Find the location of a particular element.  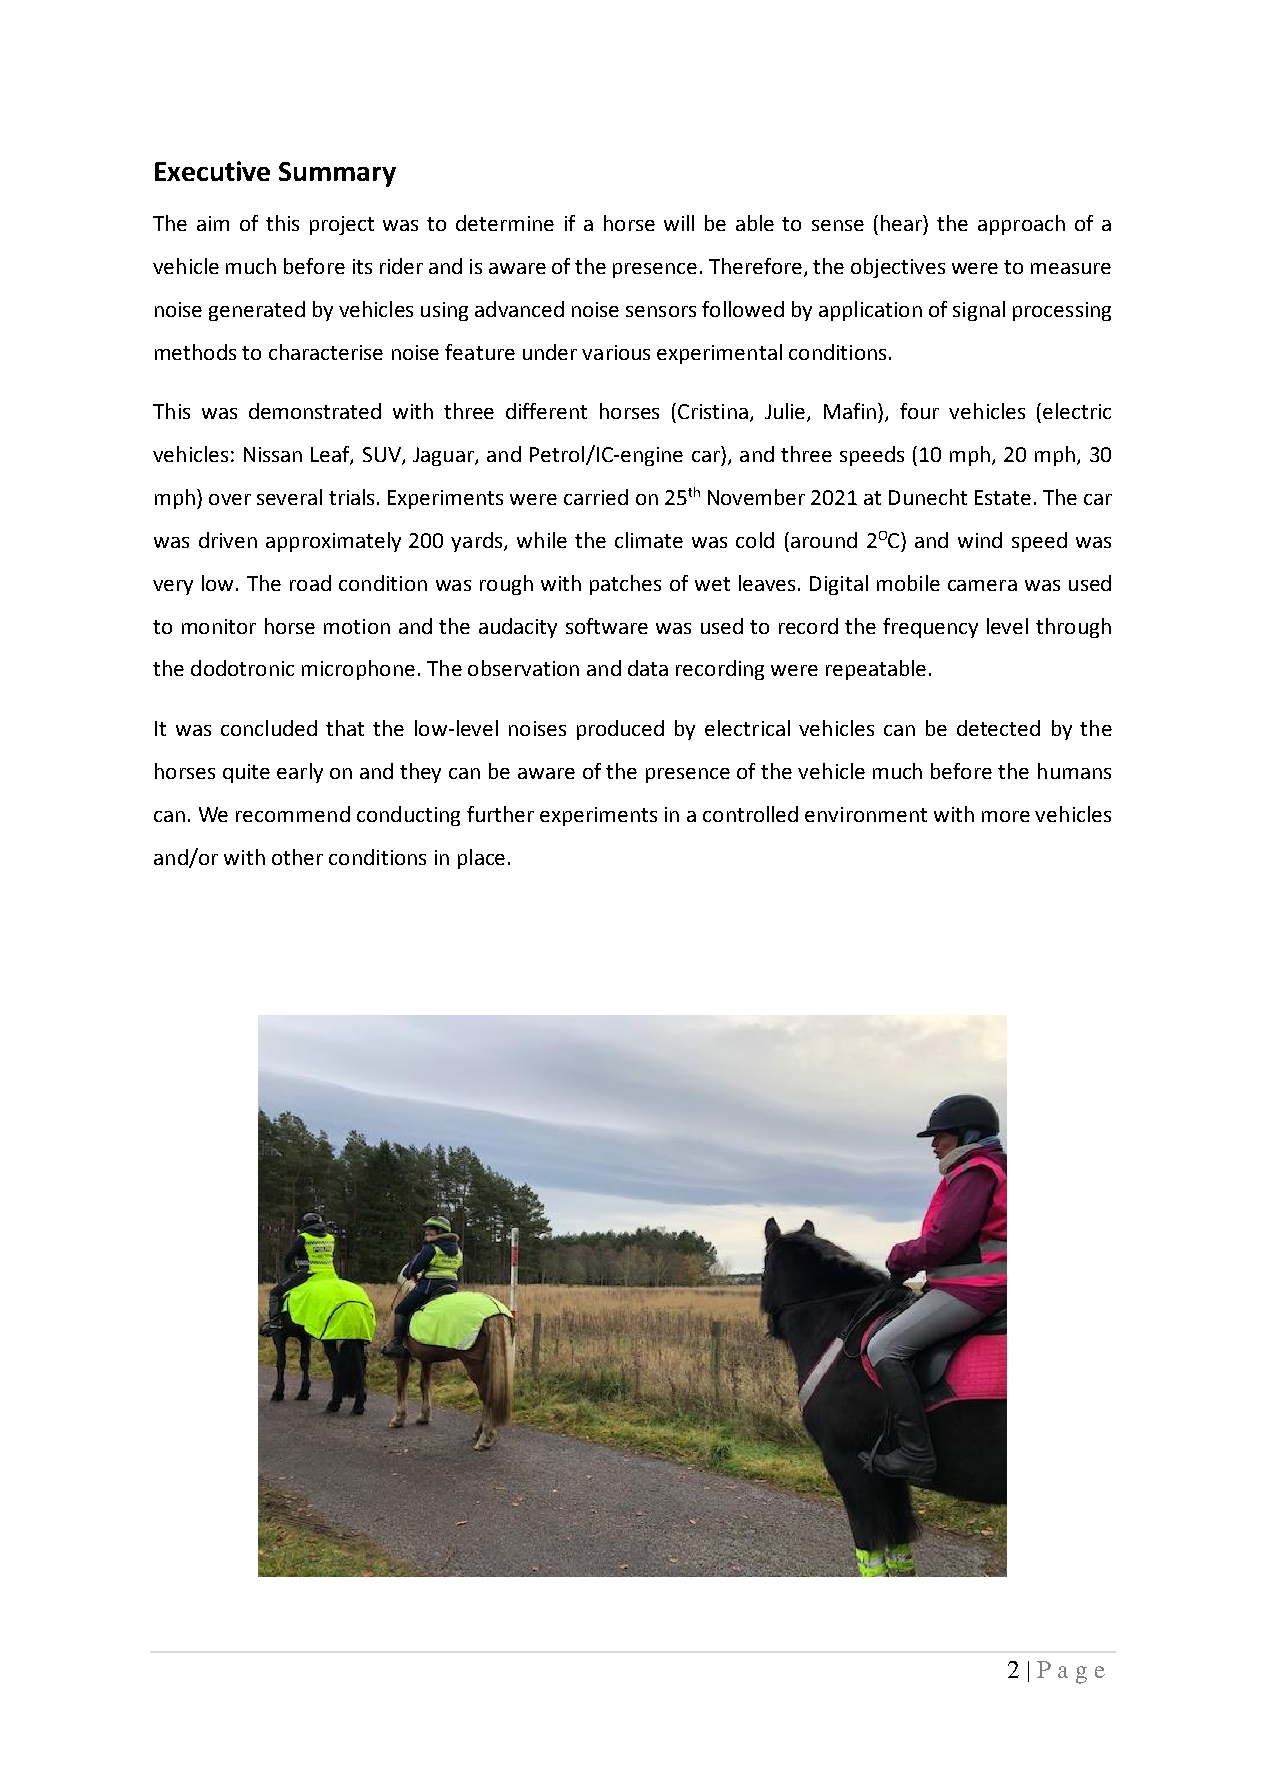

will is located at coordinates (679, 223).
